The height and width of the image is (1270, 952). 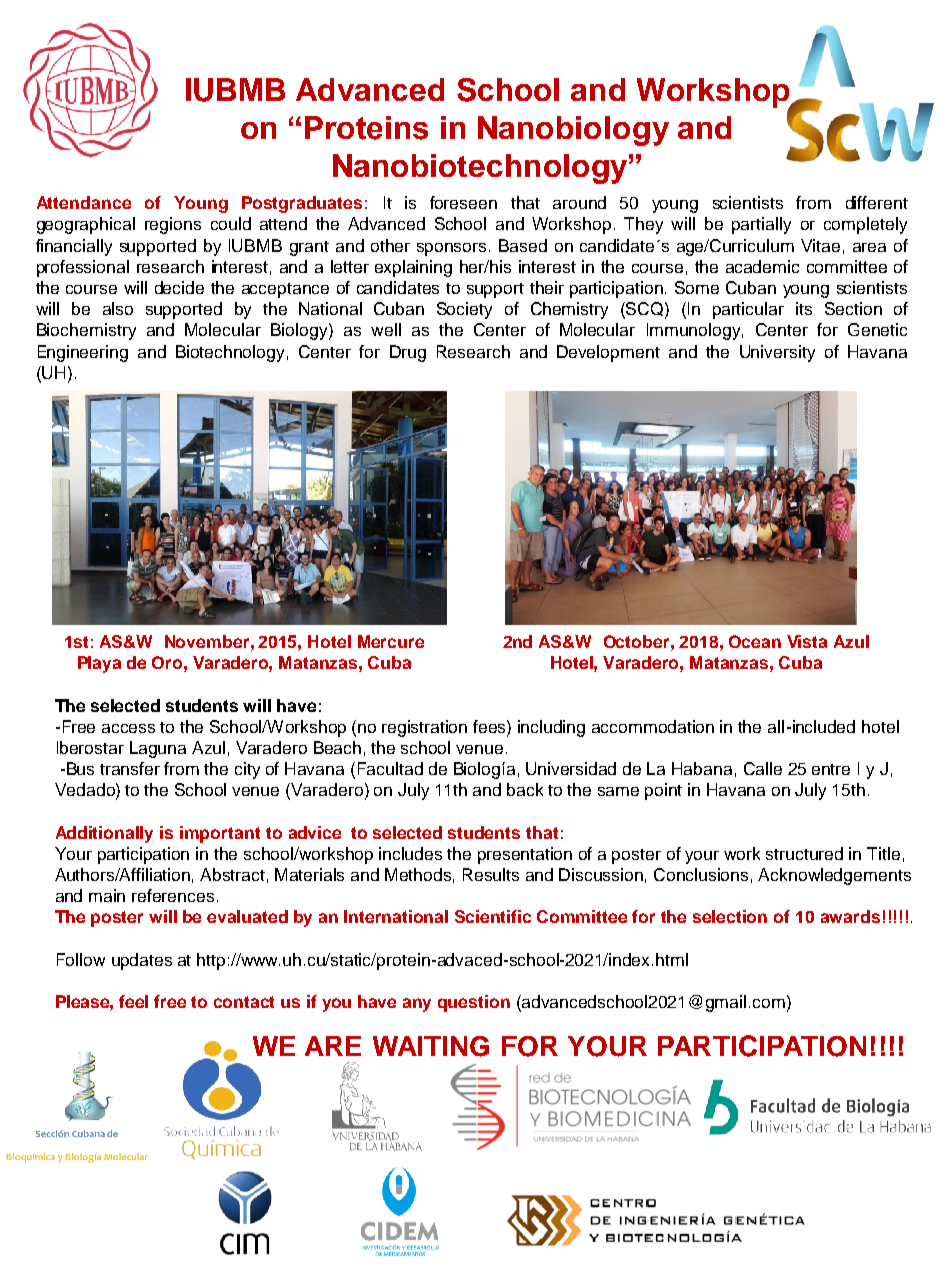 What do you see at coordinates (424, 728) in the image?
I see `registration` at bounding box center [424, 728].
